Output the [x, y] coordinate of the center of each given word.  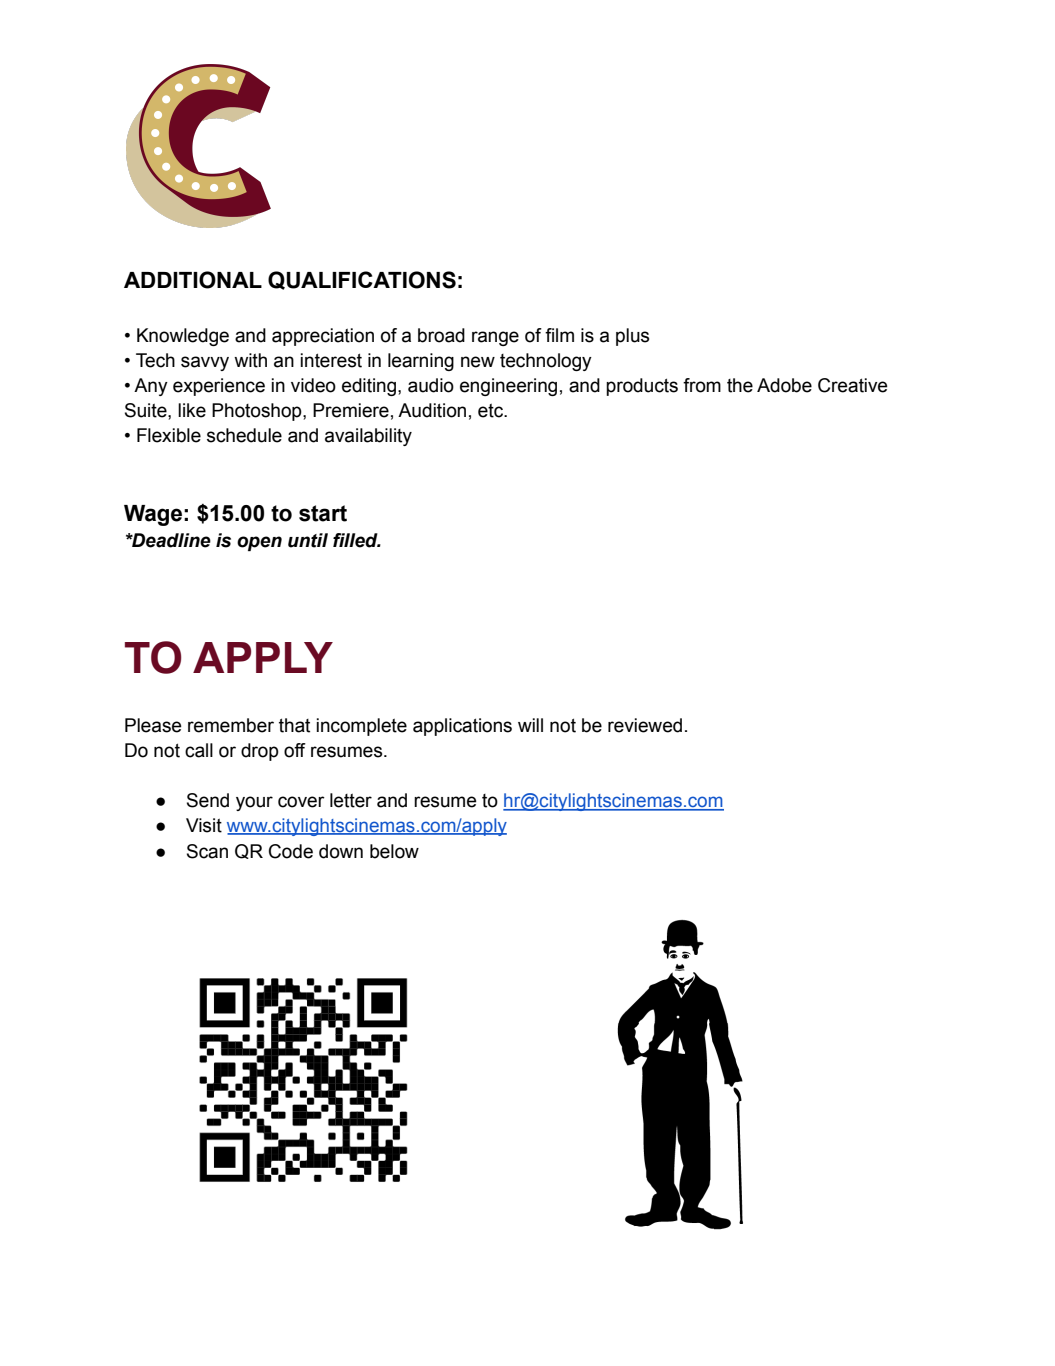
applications [462, 727]
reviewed [645, 725]
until [308, 540]
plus [632, 337]
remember [231, 725]
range [495, 338]
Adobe [784, 385]
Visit [204, 825]
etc [492, 411]
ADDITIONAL [193, 280]
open [259, 543]
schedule [244, 435]
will [530, 725]
